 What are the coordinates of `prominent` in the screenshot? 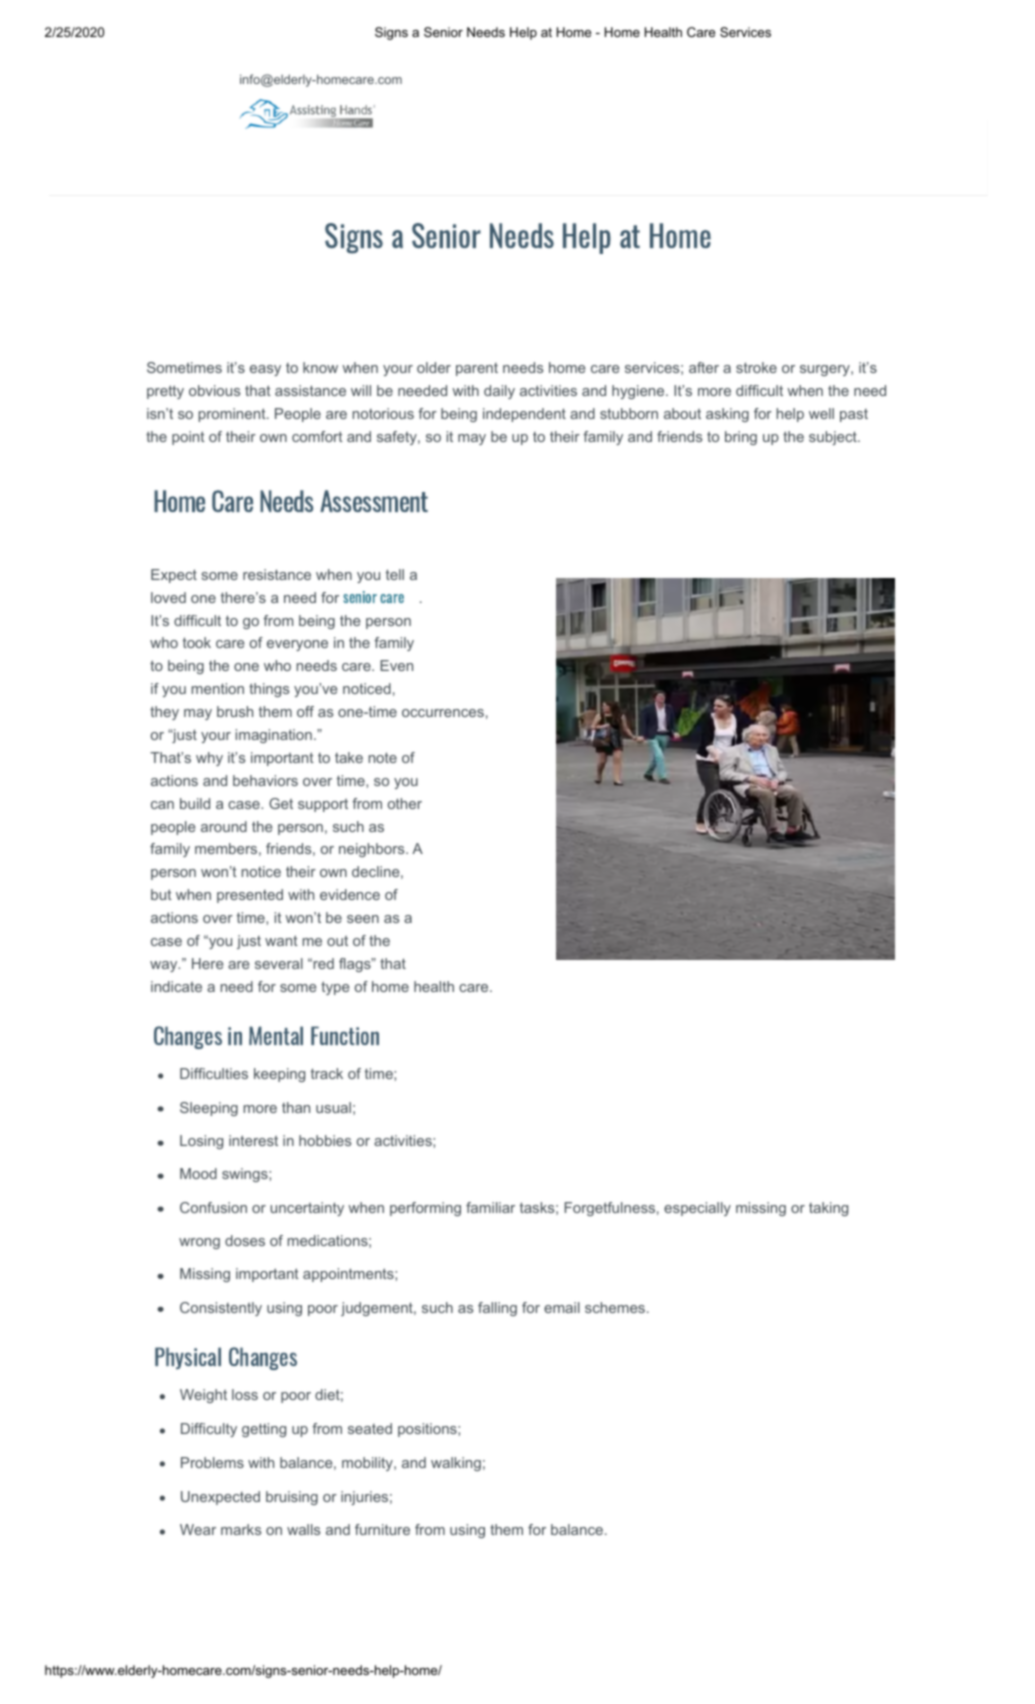 It's located at (233, 415).
